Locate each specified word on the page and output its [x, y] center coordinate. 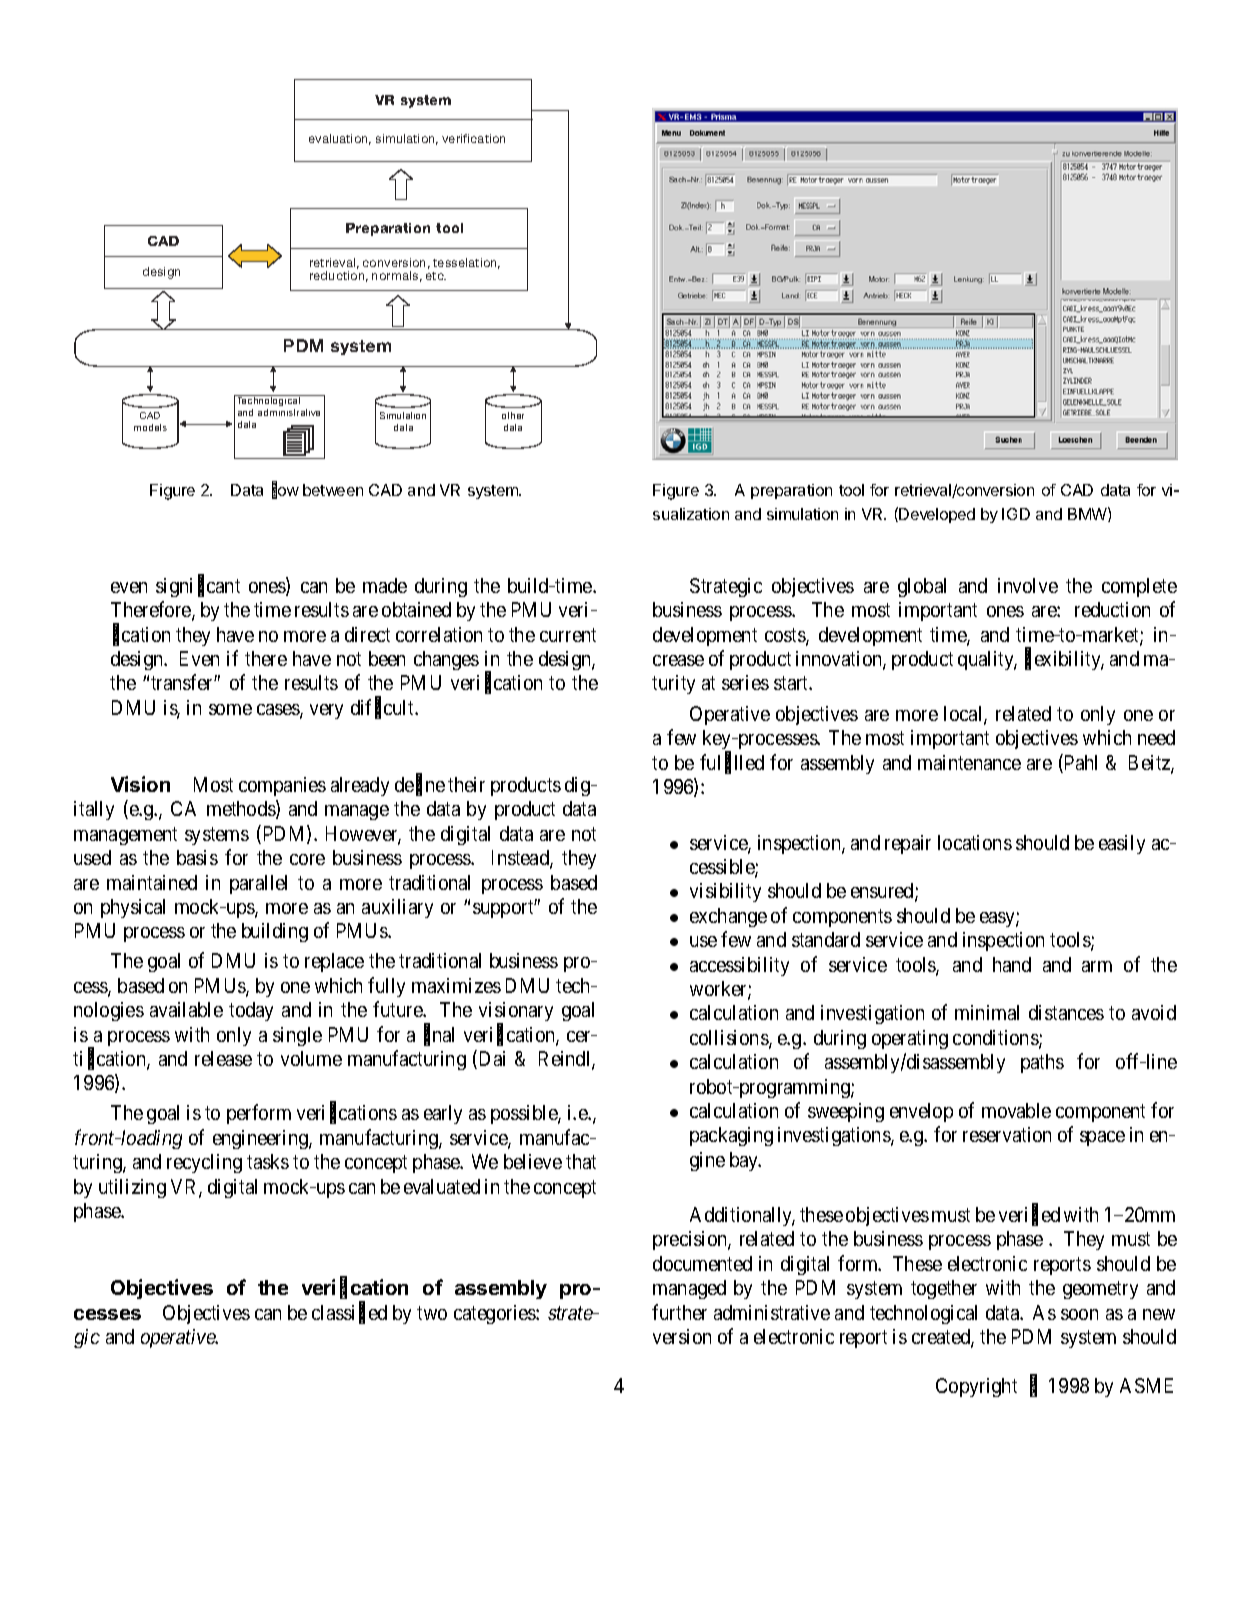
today [251, 1011]
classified [349, 1313]
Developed [936, 515]
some [230, 709]
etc [436, 276]
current [568, 635]
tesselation [466, 263]
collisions [730, 1039]
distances [1066, 1012]
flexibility [1064, 660]
